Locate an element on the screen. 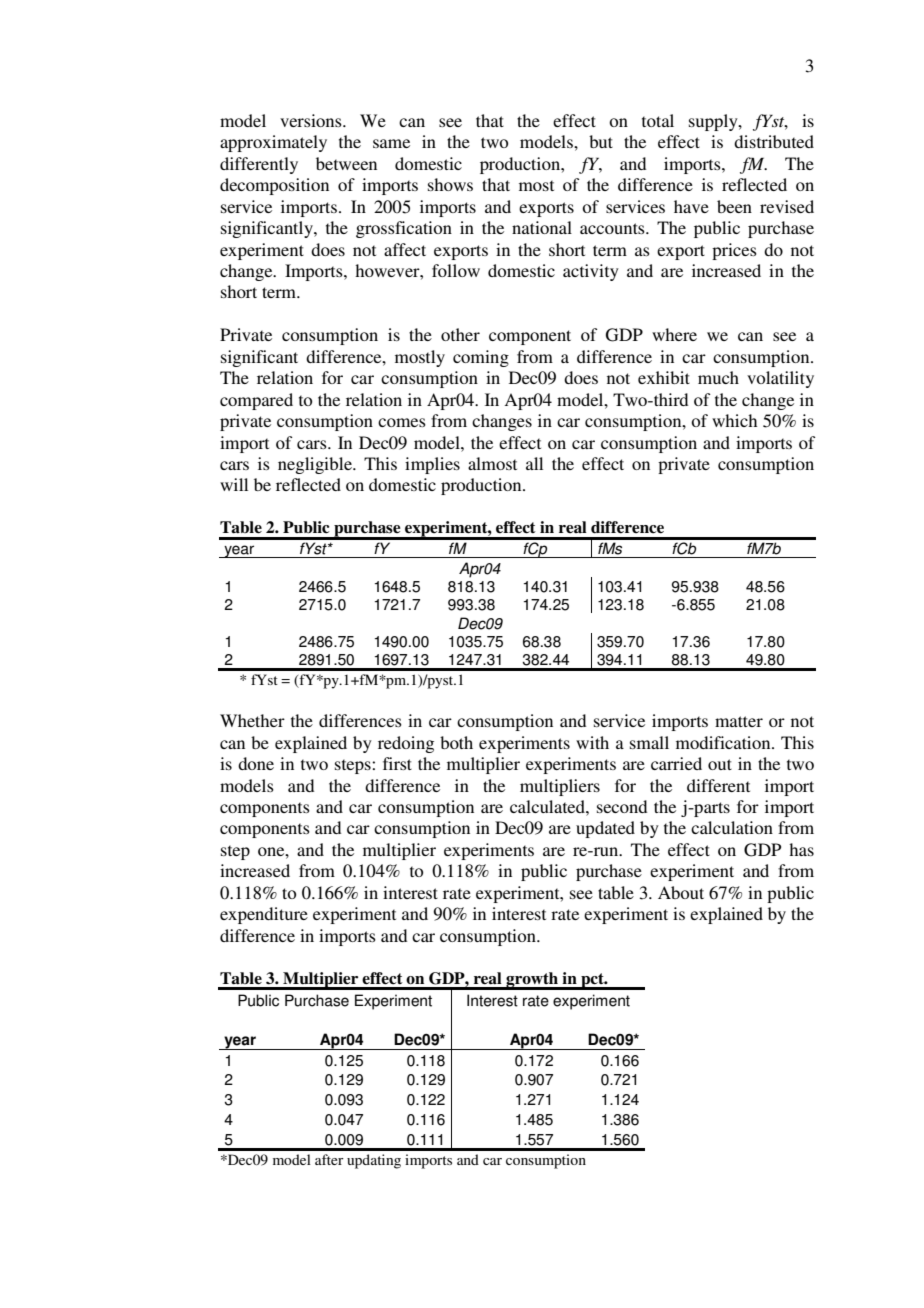 The image size is (924, 1308). shows is located at coordinates (450, 184).
